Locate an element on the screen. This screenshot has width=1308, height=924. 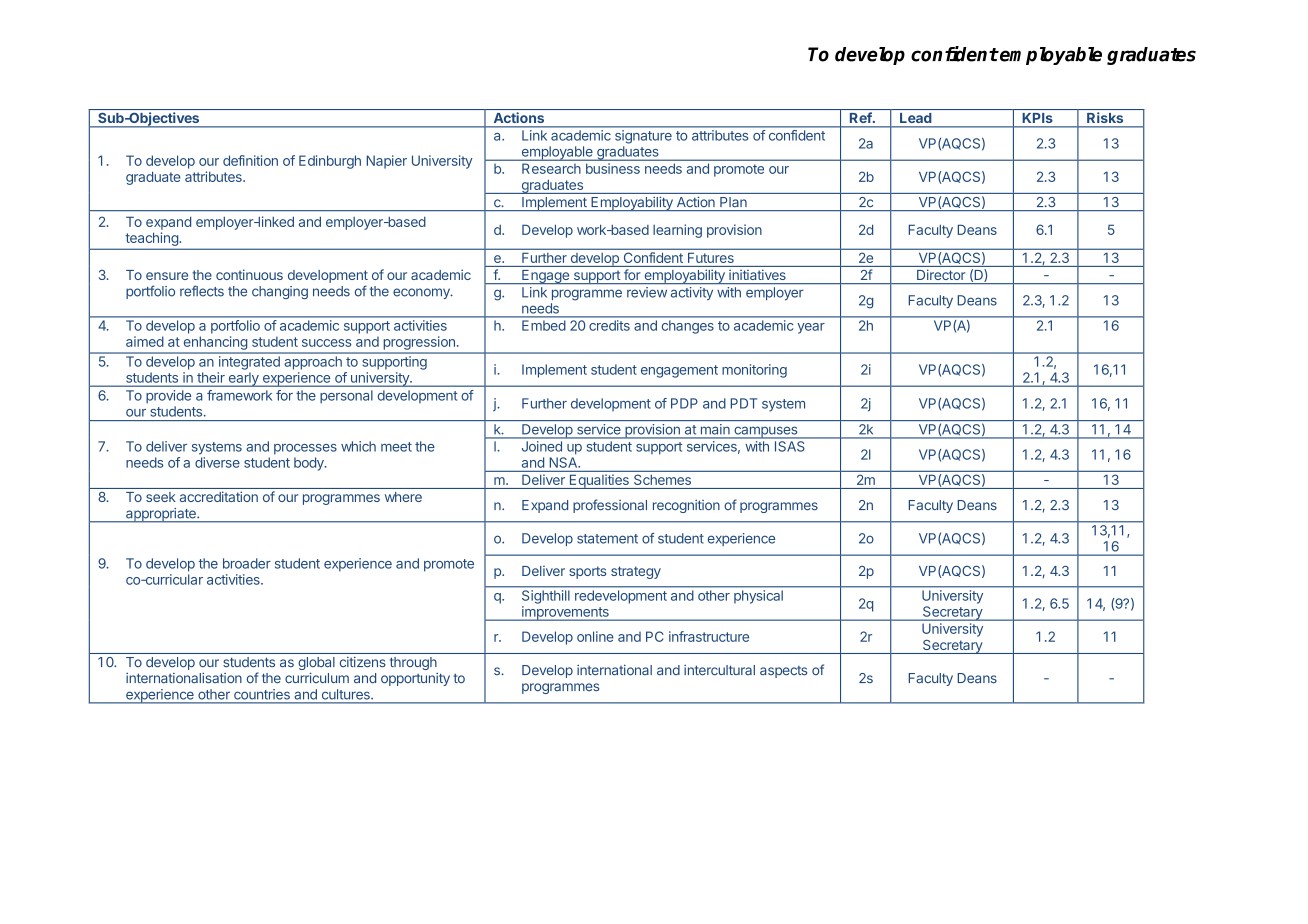
reflects is located at coordinates (202, 291).
